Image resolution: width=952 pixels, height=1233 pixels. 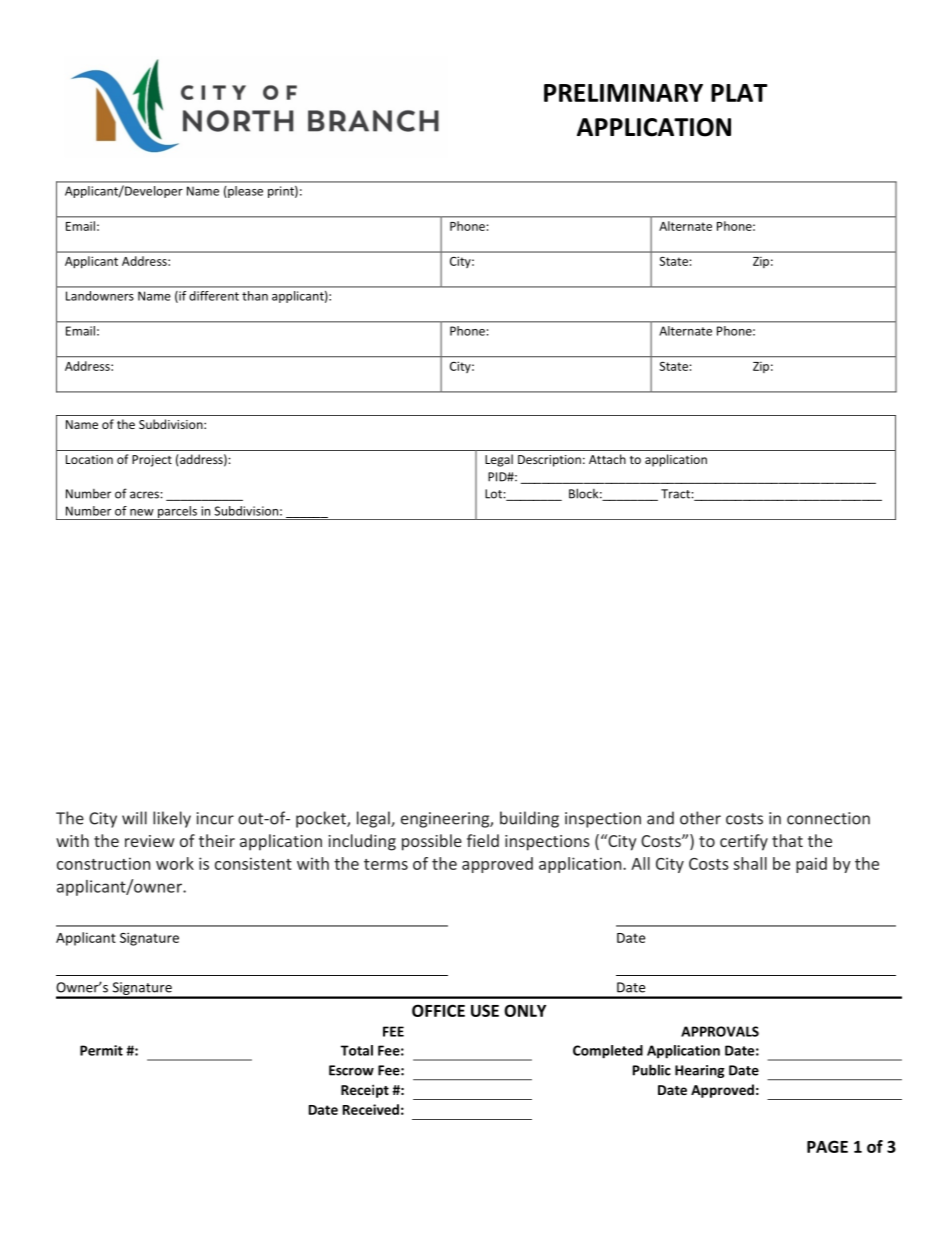 I want to click on PLAT, so click(x=739, y=93).
